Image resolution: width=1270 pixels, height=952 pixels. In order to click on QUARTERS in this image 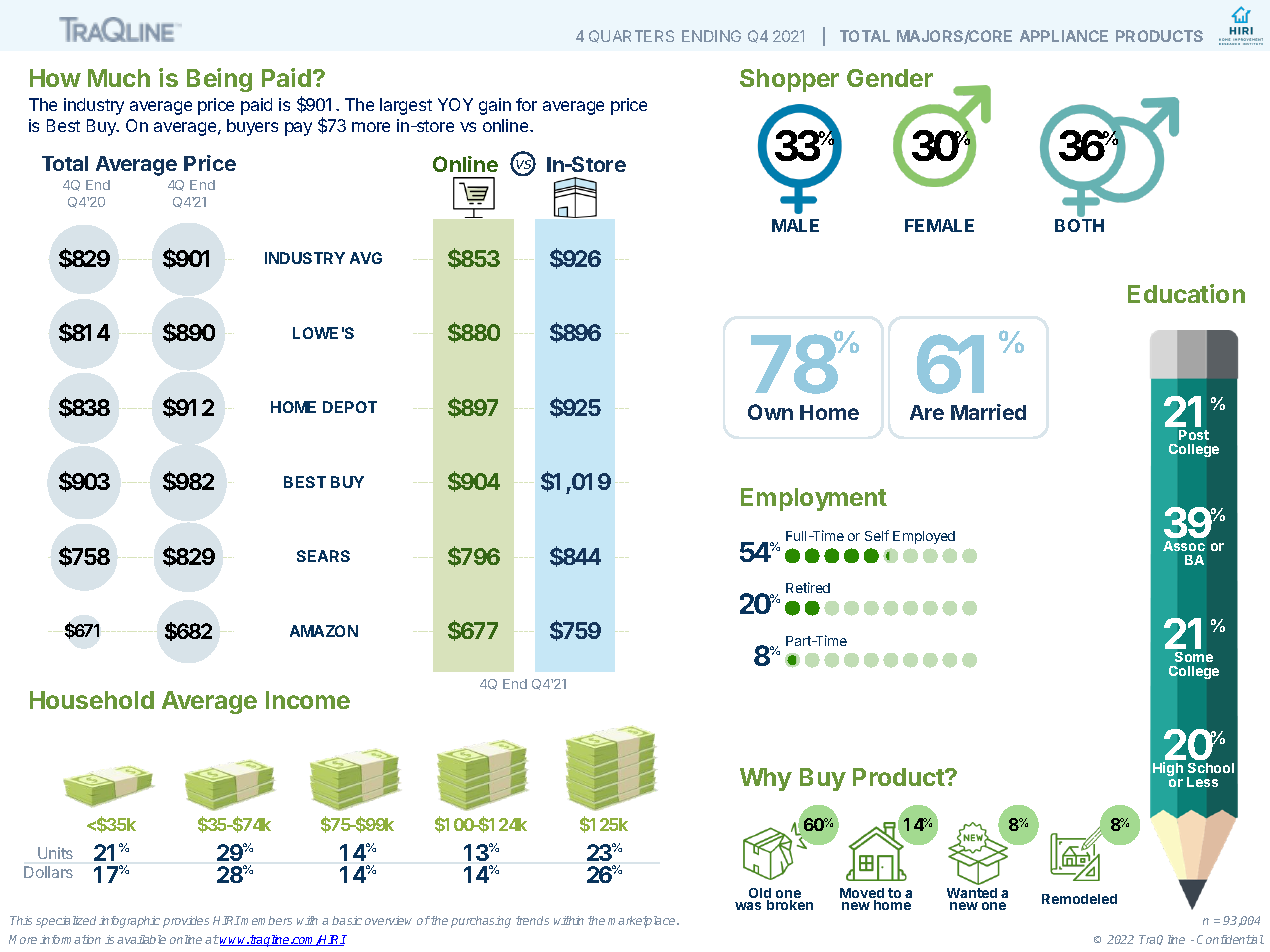, I will do `click(631, 36)`.
